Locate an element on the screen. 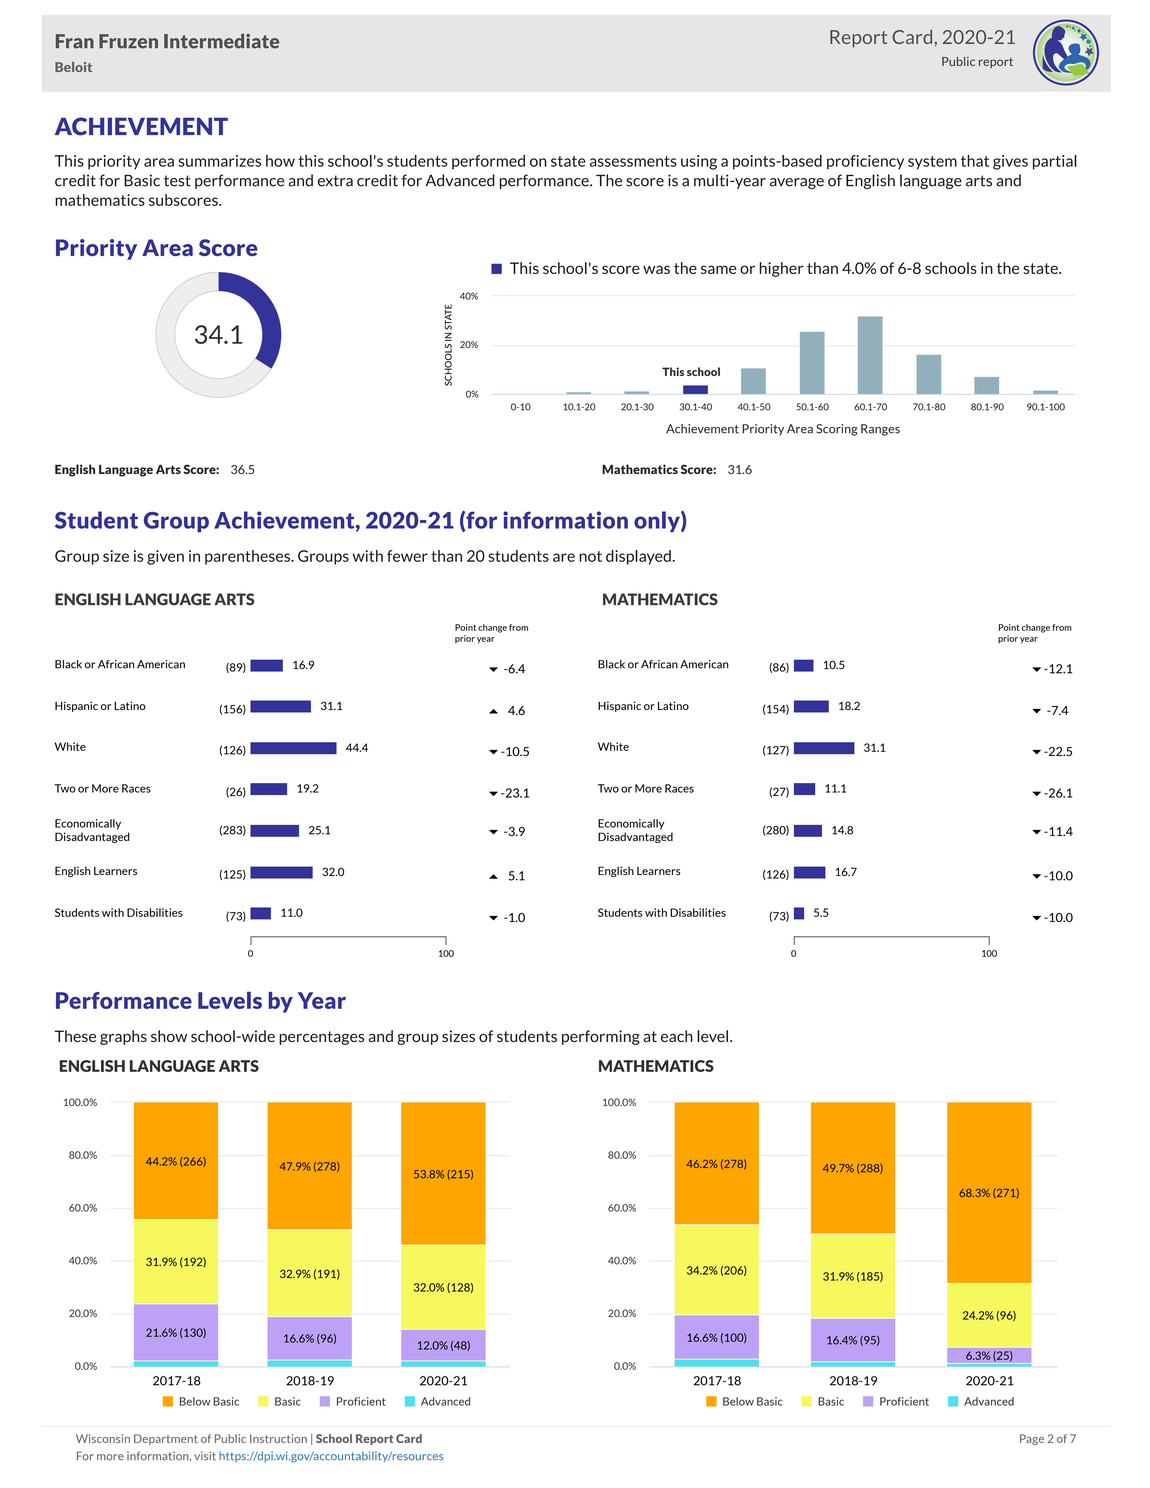  Intermediate is located at coordinates (221, 41).
